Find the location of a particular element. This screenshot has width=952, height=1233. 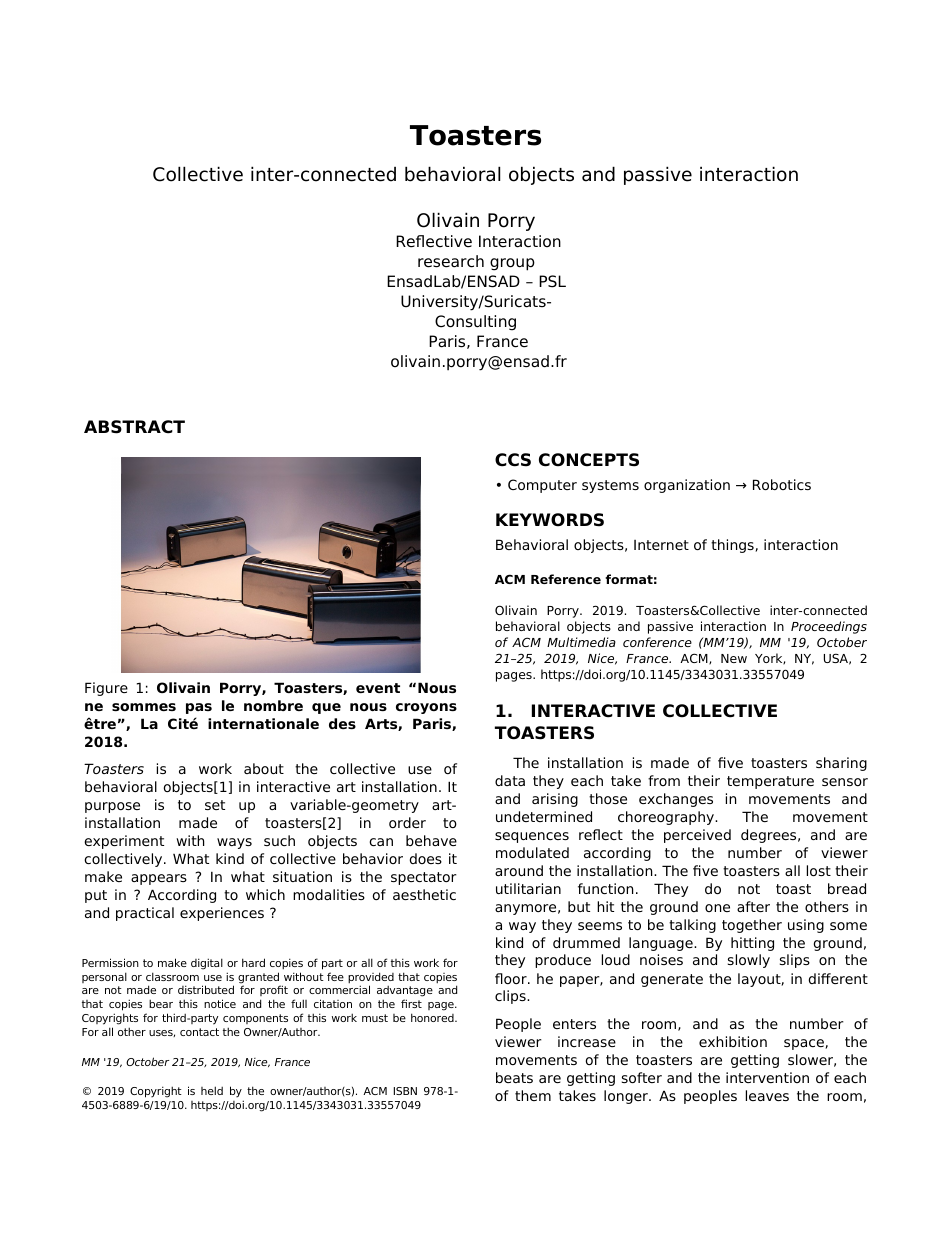

Computer is located at coordinates (542, 486).
